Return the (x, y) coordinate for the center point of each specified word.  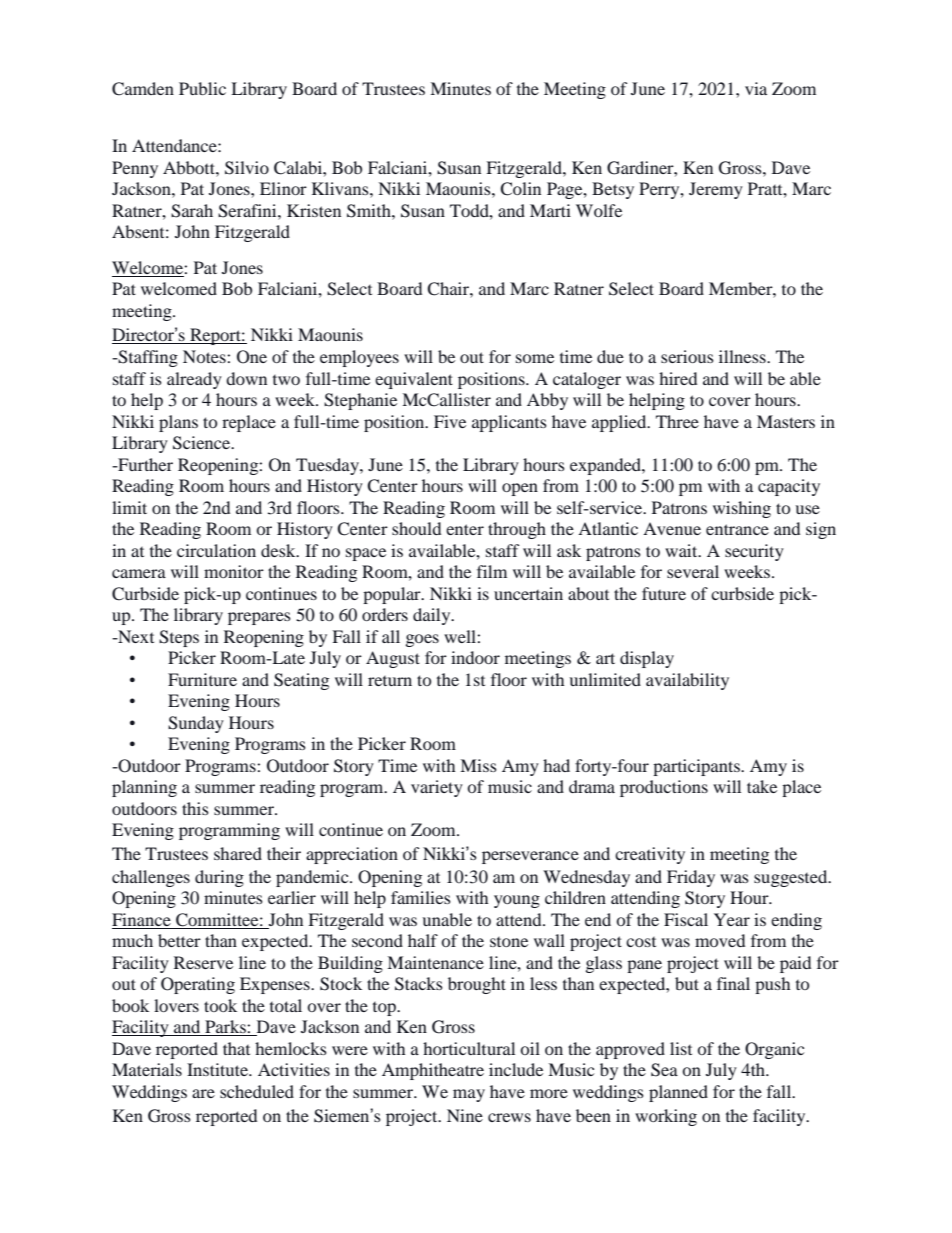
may (469, 1095)
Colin (520, 189)
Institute (218, 1069)
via (756, 88)
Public (202, 88)
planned (678, 1093)
